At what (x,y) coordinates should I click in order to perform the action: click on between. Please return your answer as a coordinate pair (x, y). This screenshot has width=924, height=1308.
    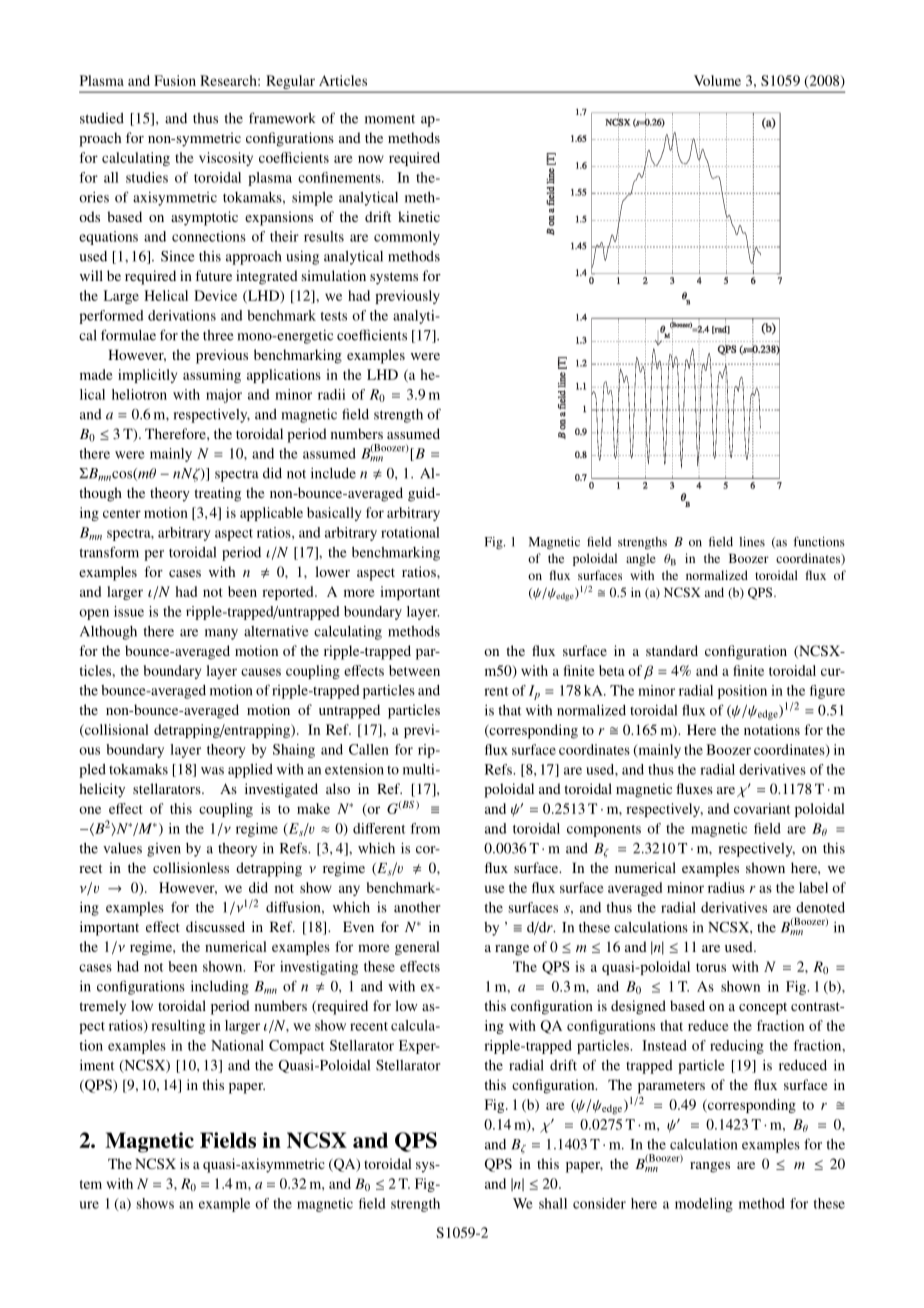
    Looking at the image, I should click on (414, 670).
